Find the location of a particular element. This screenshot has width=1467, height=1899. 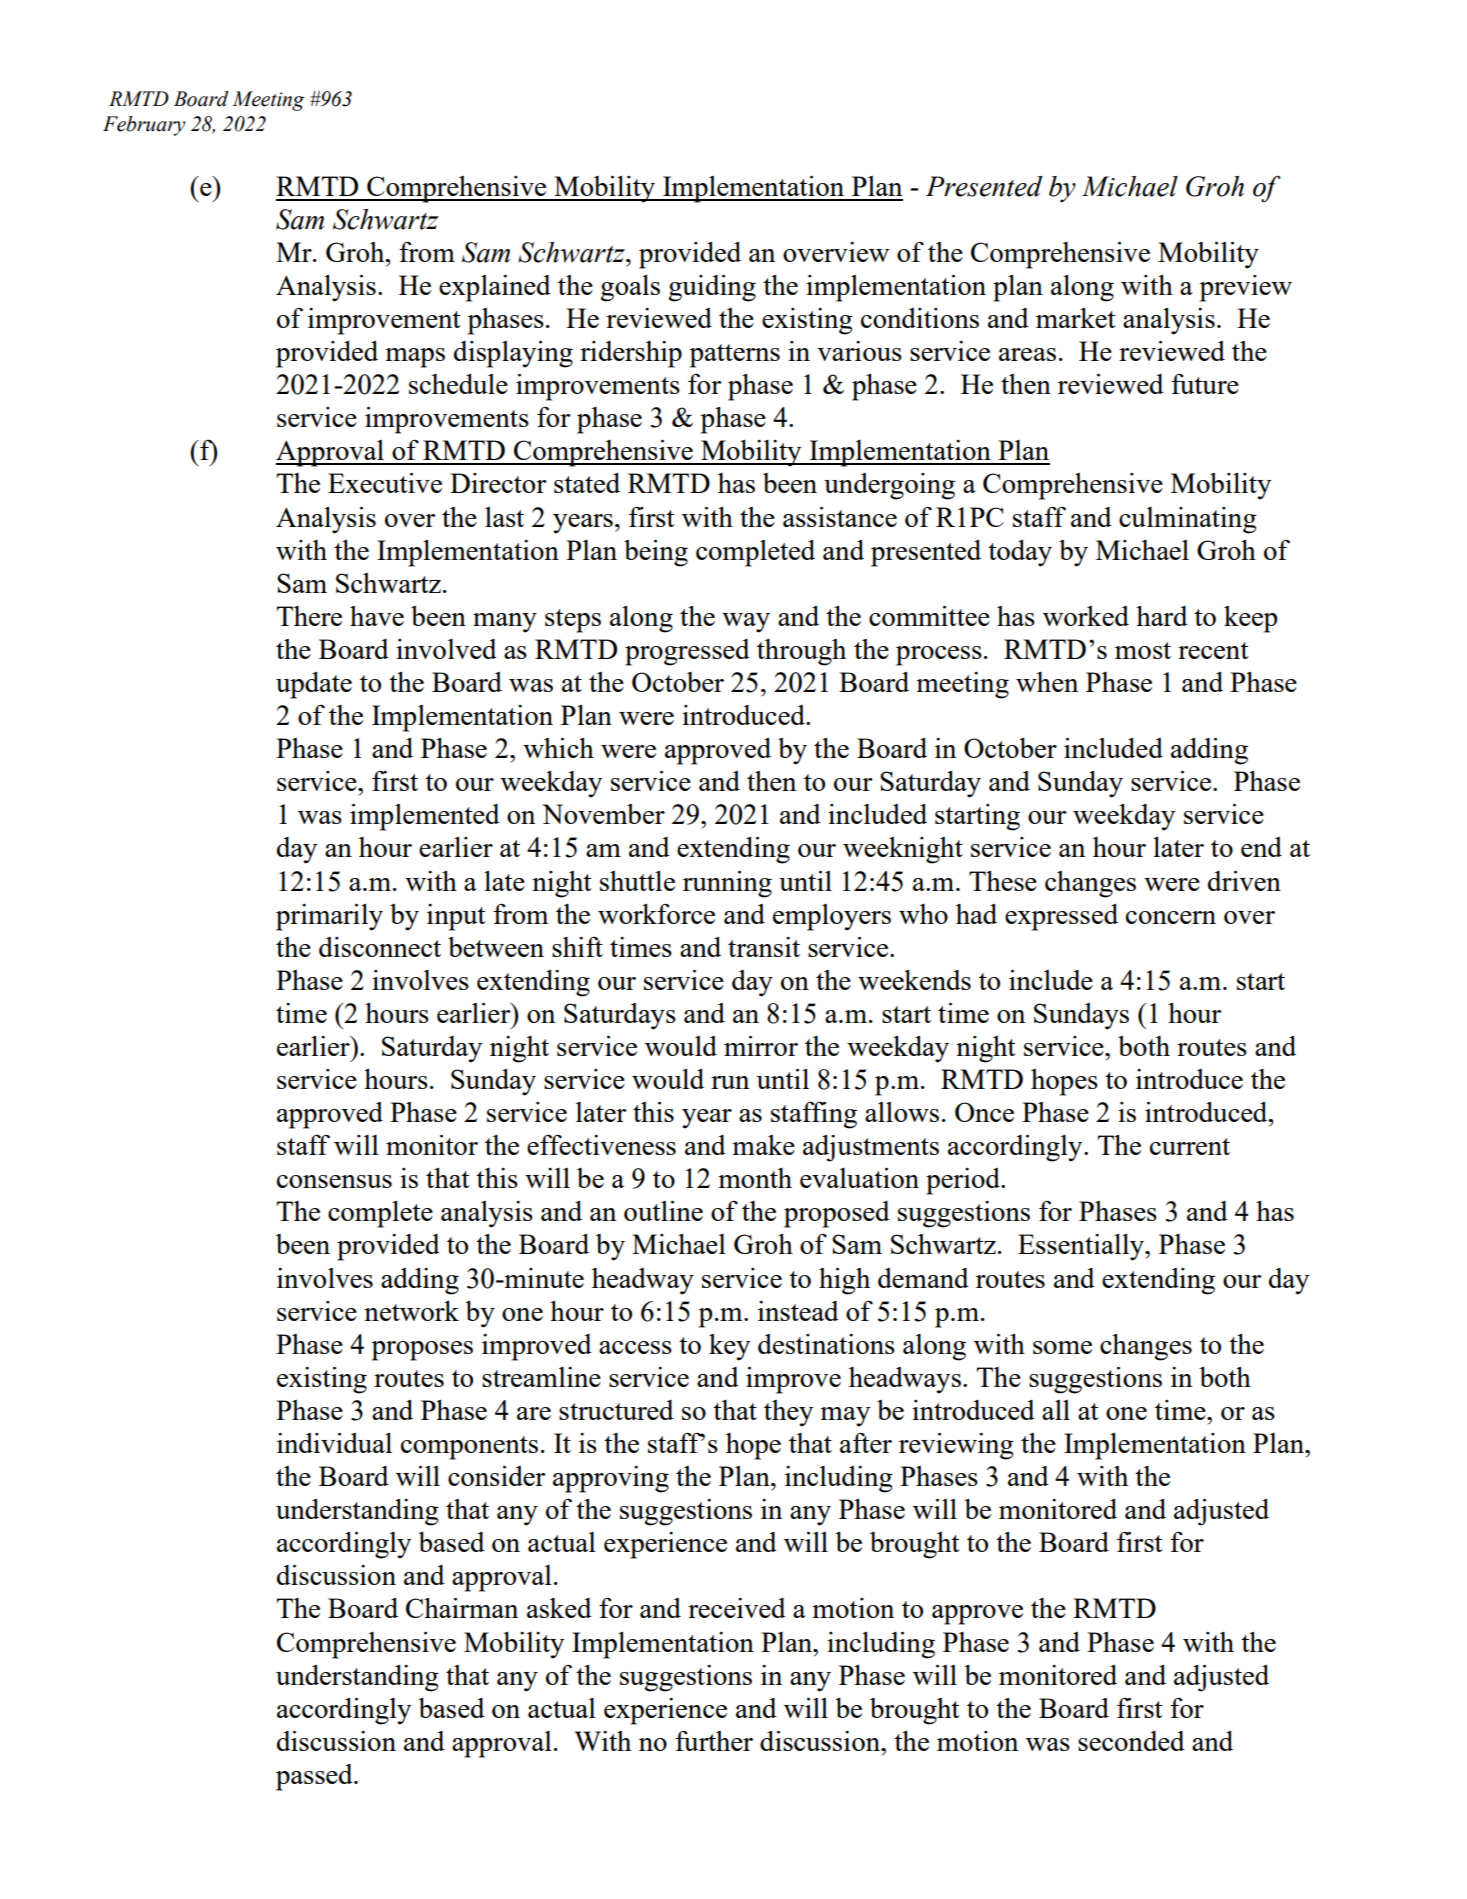

some is located at coordinates (1062, 1347).
